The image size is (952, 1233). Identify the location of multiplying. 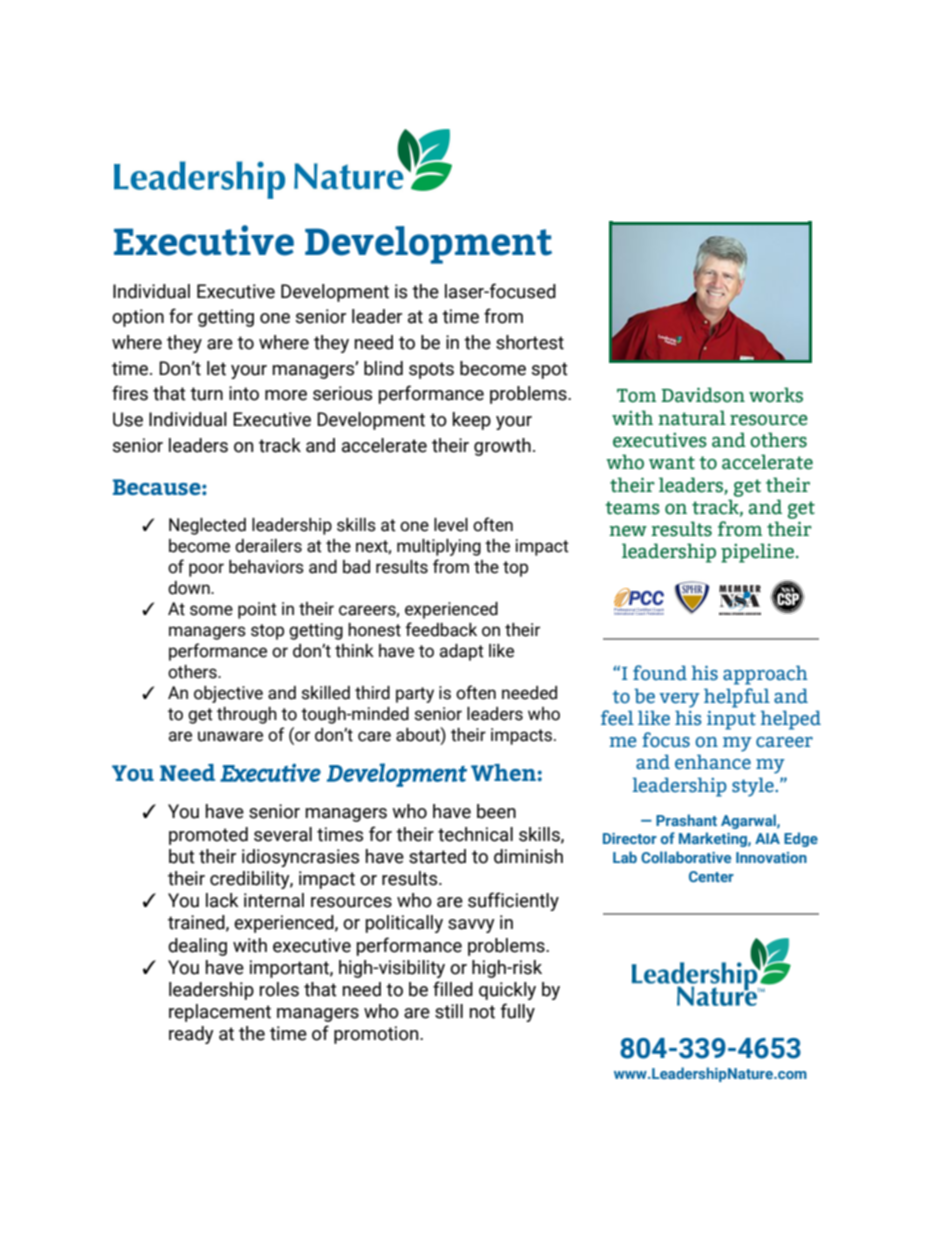
(439, 547).
